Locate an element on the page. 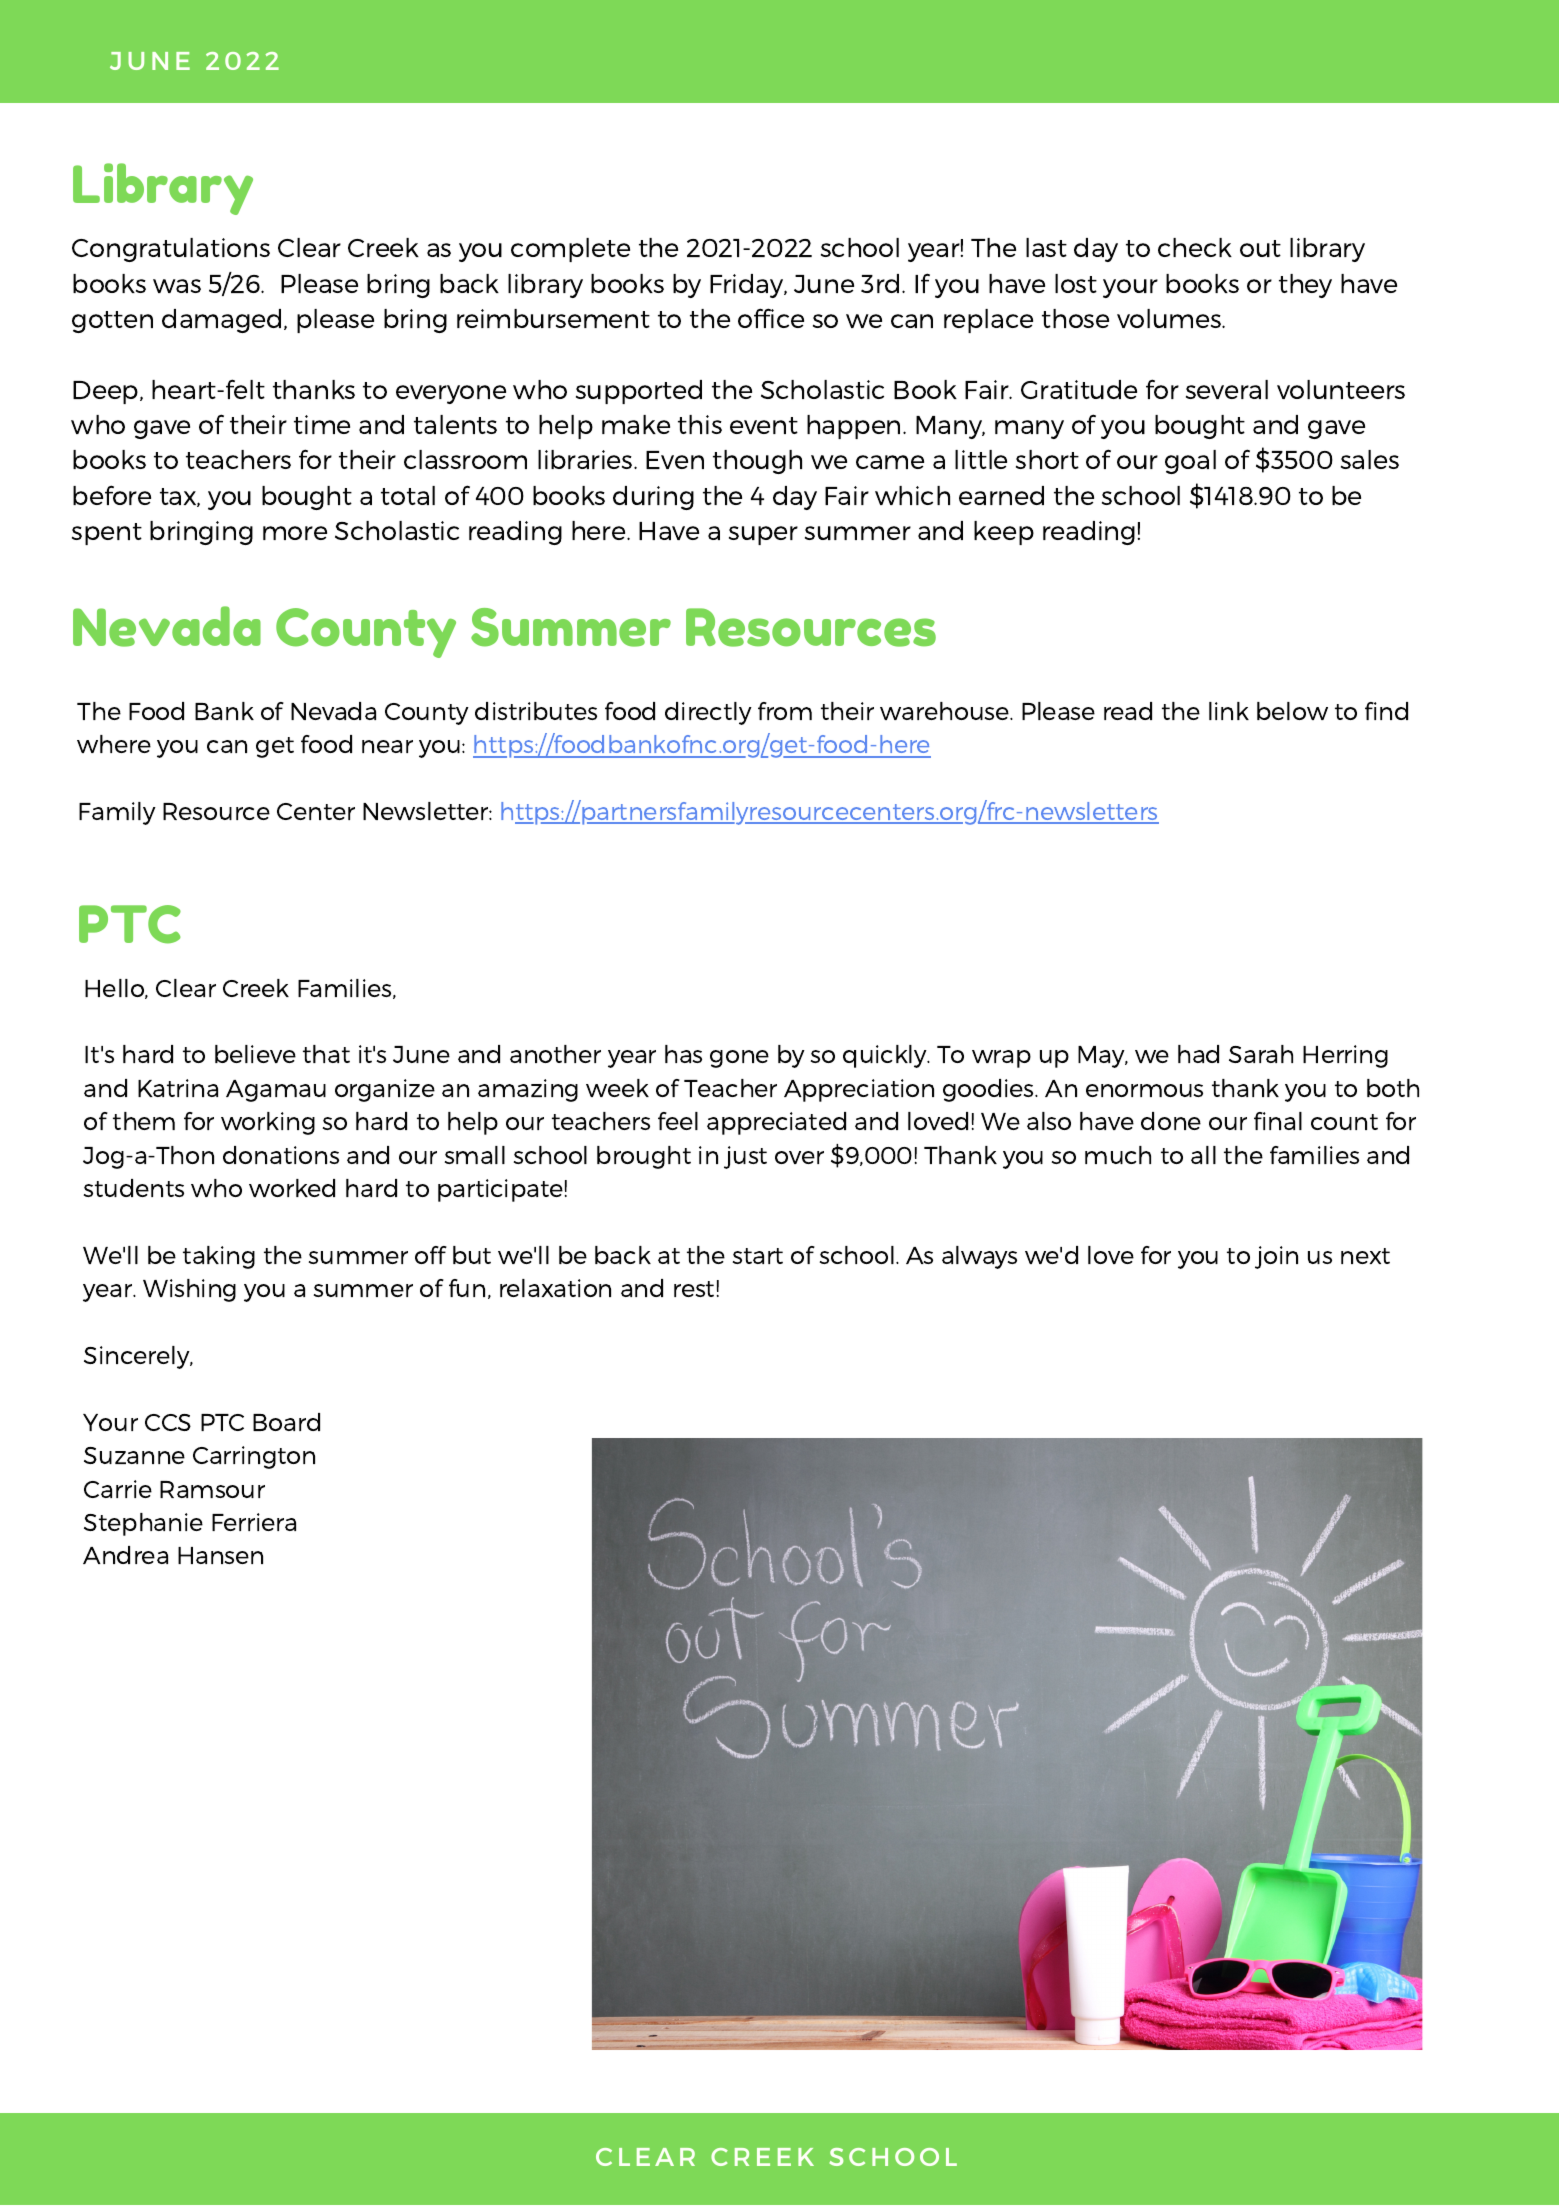 The height and width of the document is (2208, 1559). office is located at coordinates (771, 318).
